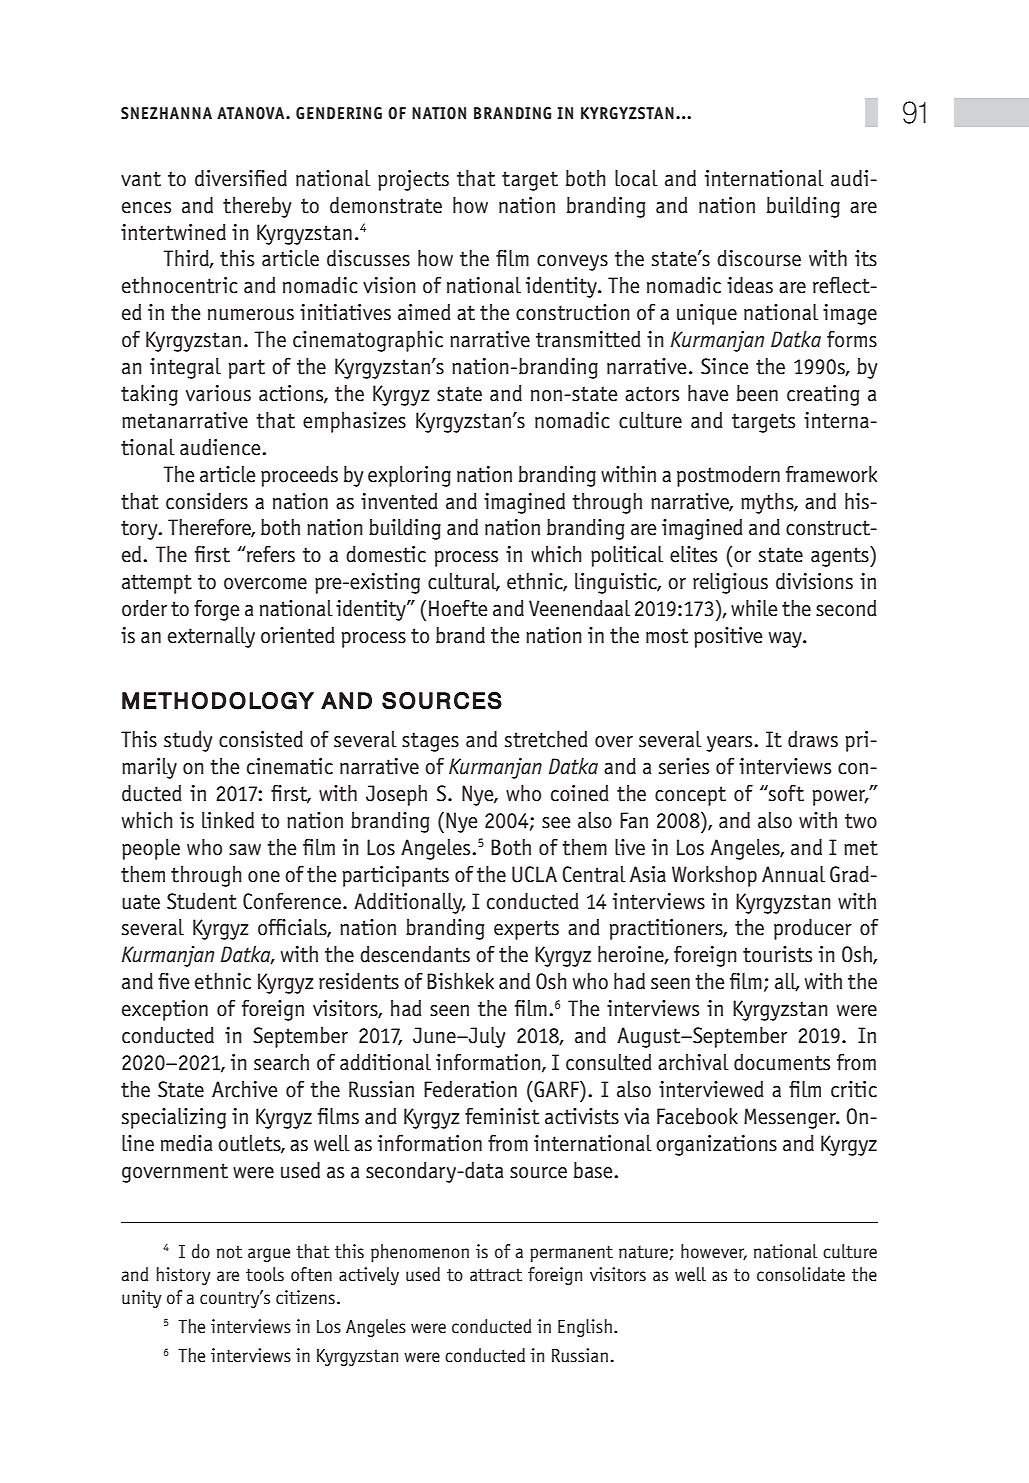  What do you see at coordinates (572, 263) in the screenshot?
I see `conveys` at bounding box center [572, 263].
